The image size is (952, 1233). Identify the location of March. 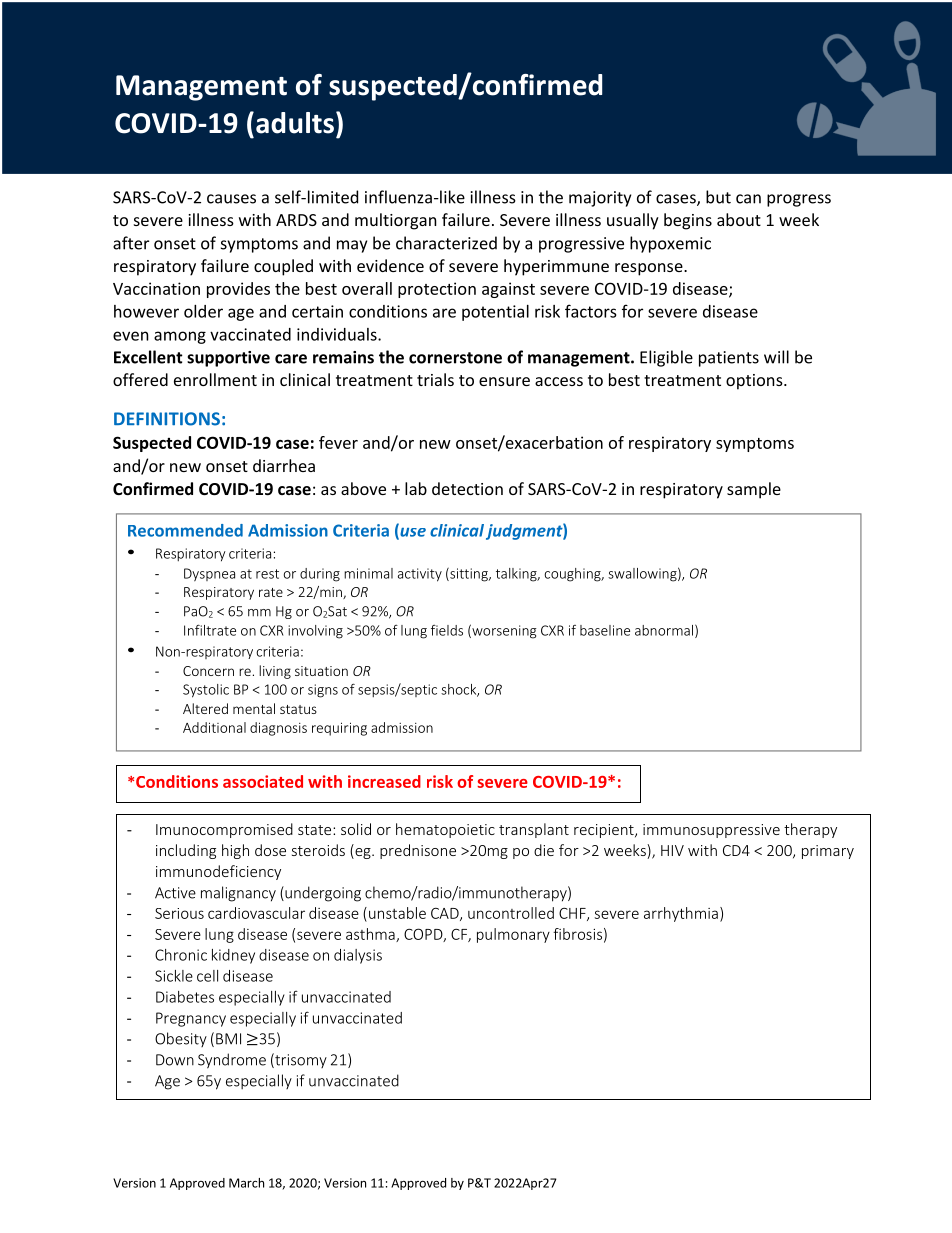
(246, 1183).
